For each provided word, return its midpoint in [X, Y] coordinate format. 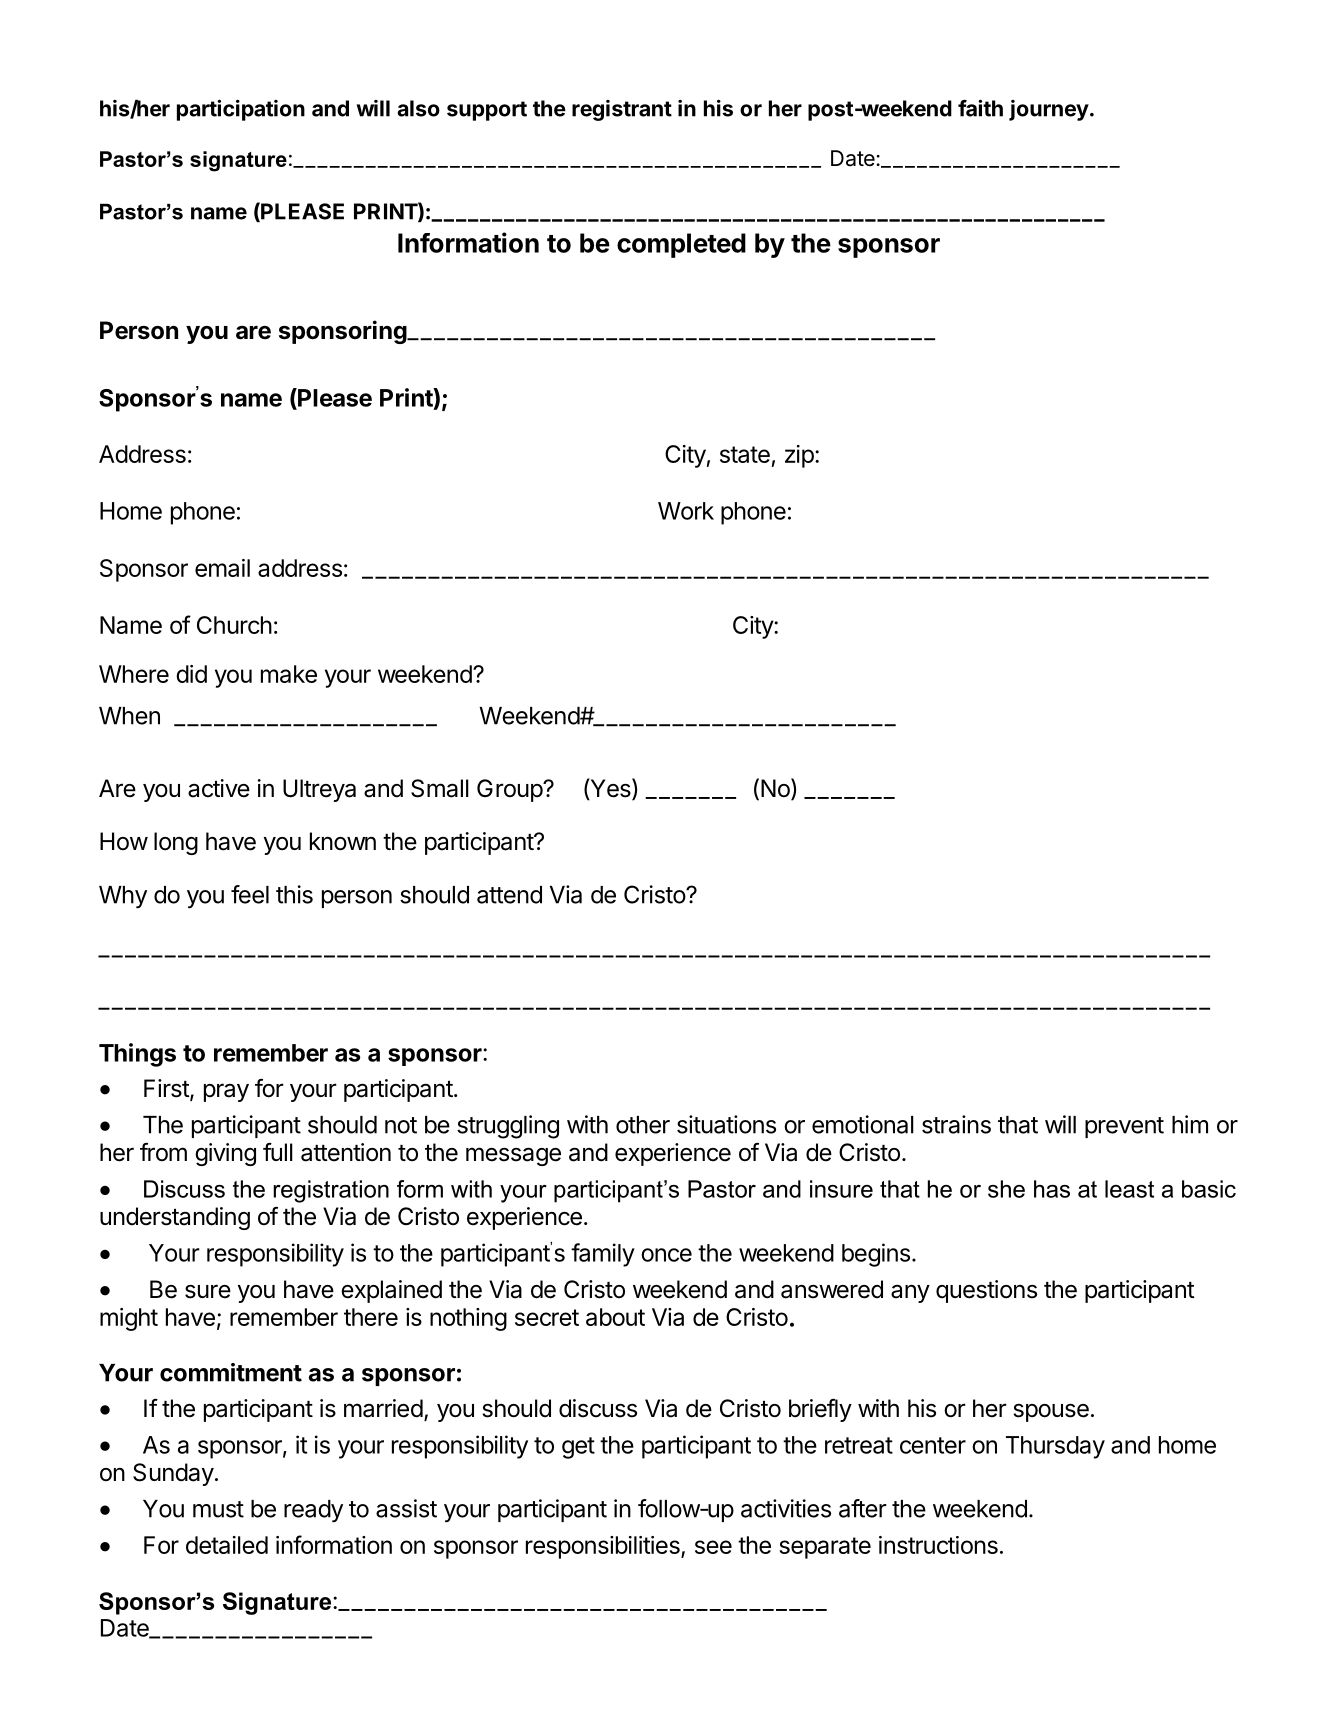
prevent [1124, 1127]
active [219, 788]
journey [1049, 110]
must [218, 1509]
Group [510, 790]
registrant [622, 110]
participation [241, 110]
